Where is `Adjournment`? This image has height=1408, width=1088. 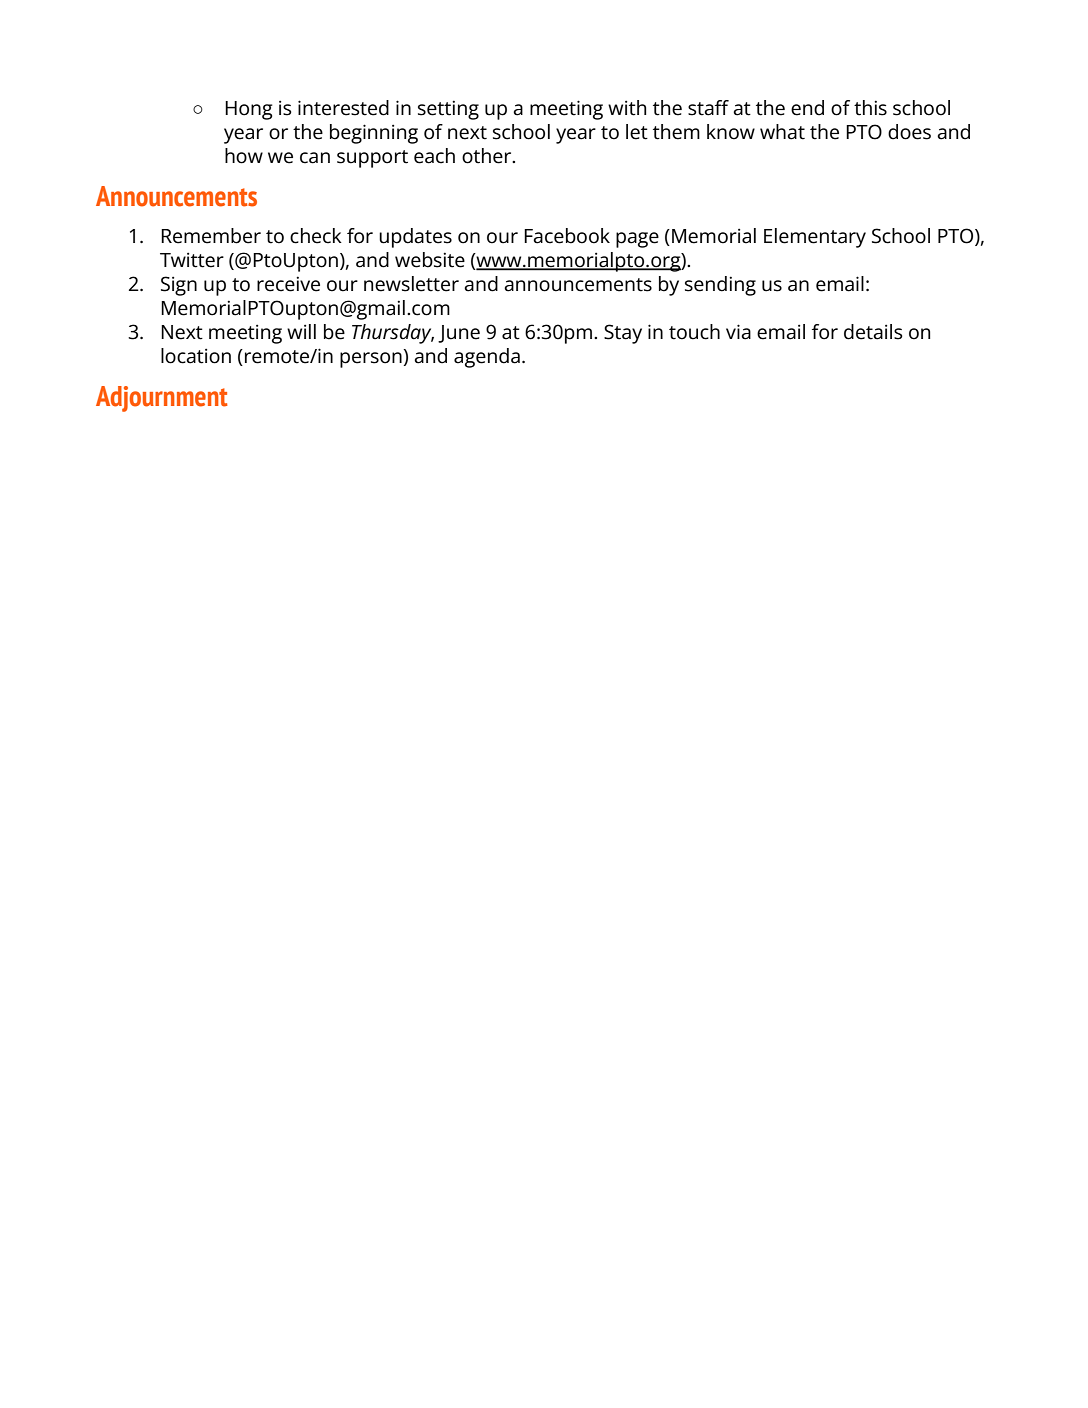 Adjournment is located at coordinates (162, 399).
